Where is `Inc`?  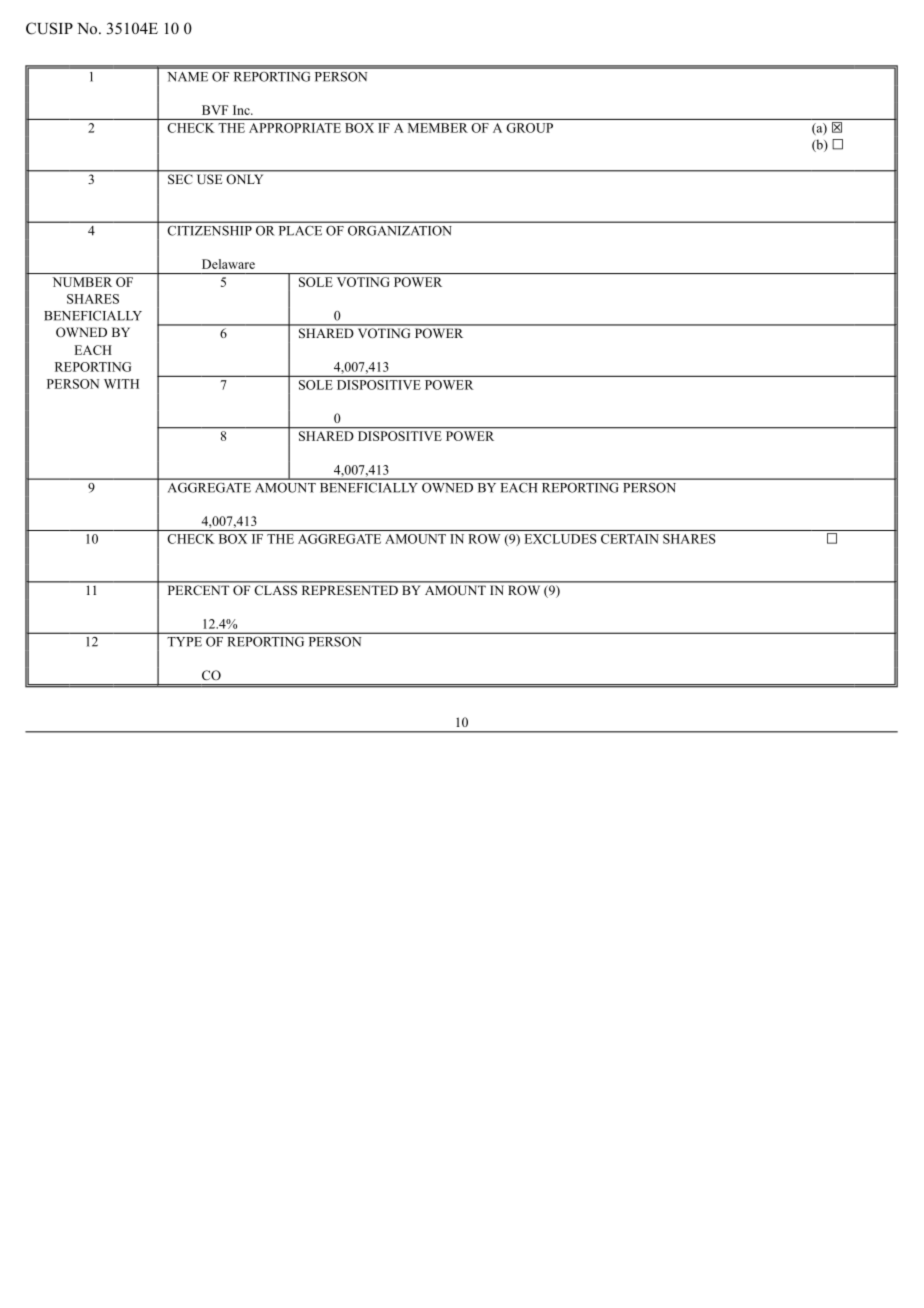
Inc is located at coordinates (242, 110).
